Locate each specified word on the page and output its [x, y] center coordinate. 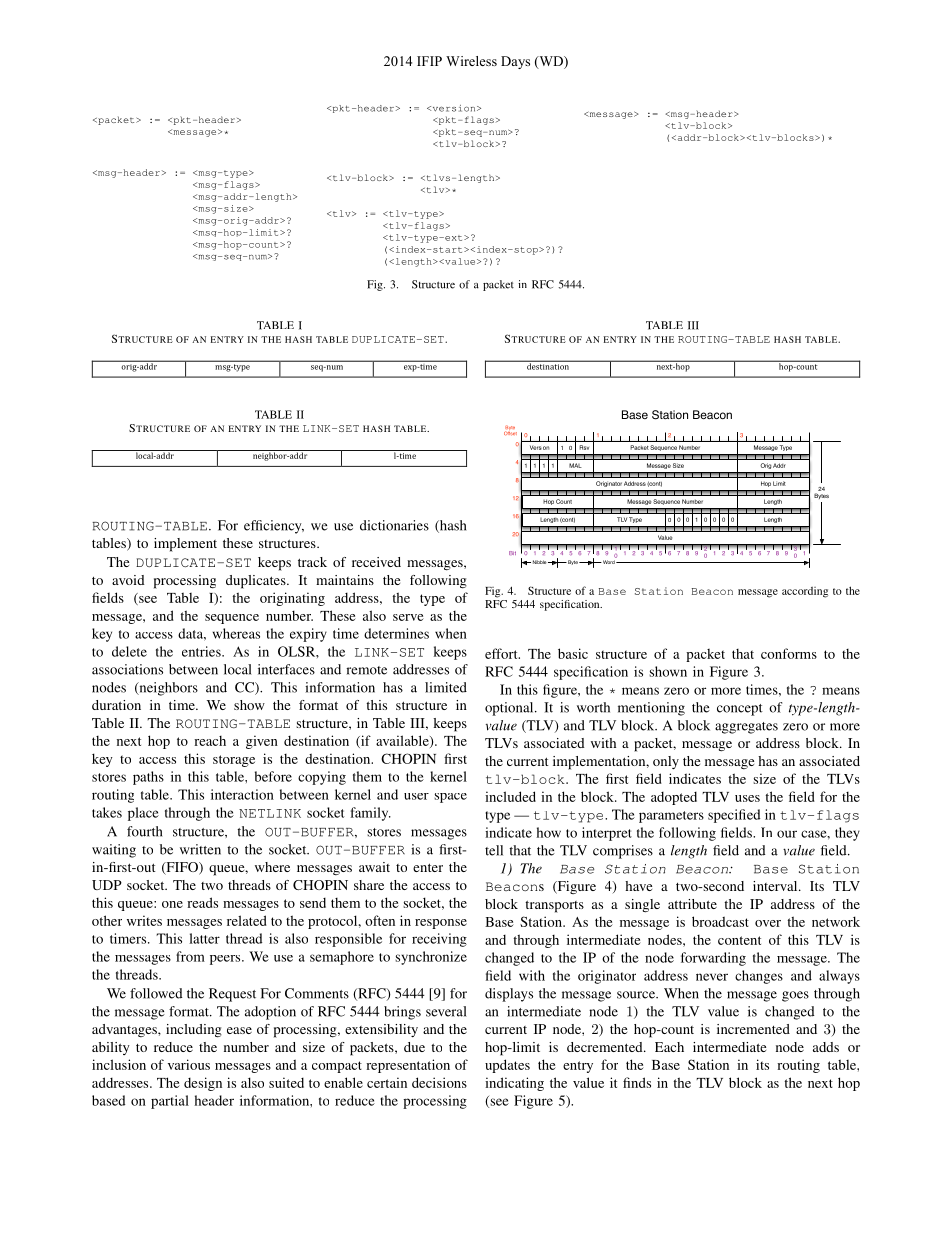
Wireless [471, 61]
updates [507, 1066]
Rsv [584, 447]
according [805, 592]
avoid [128, 580]
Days [515, 62]
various [189, 1064]
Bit [512, 553]
